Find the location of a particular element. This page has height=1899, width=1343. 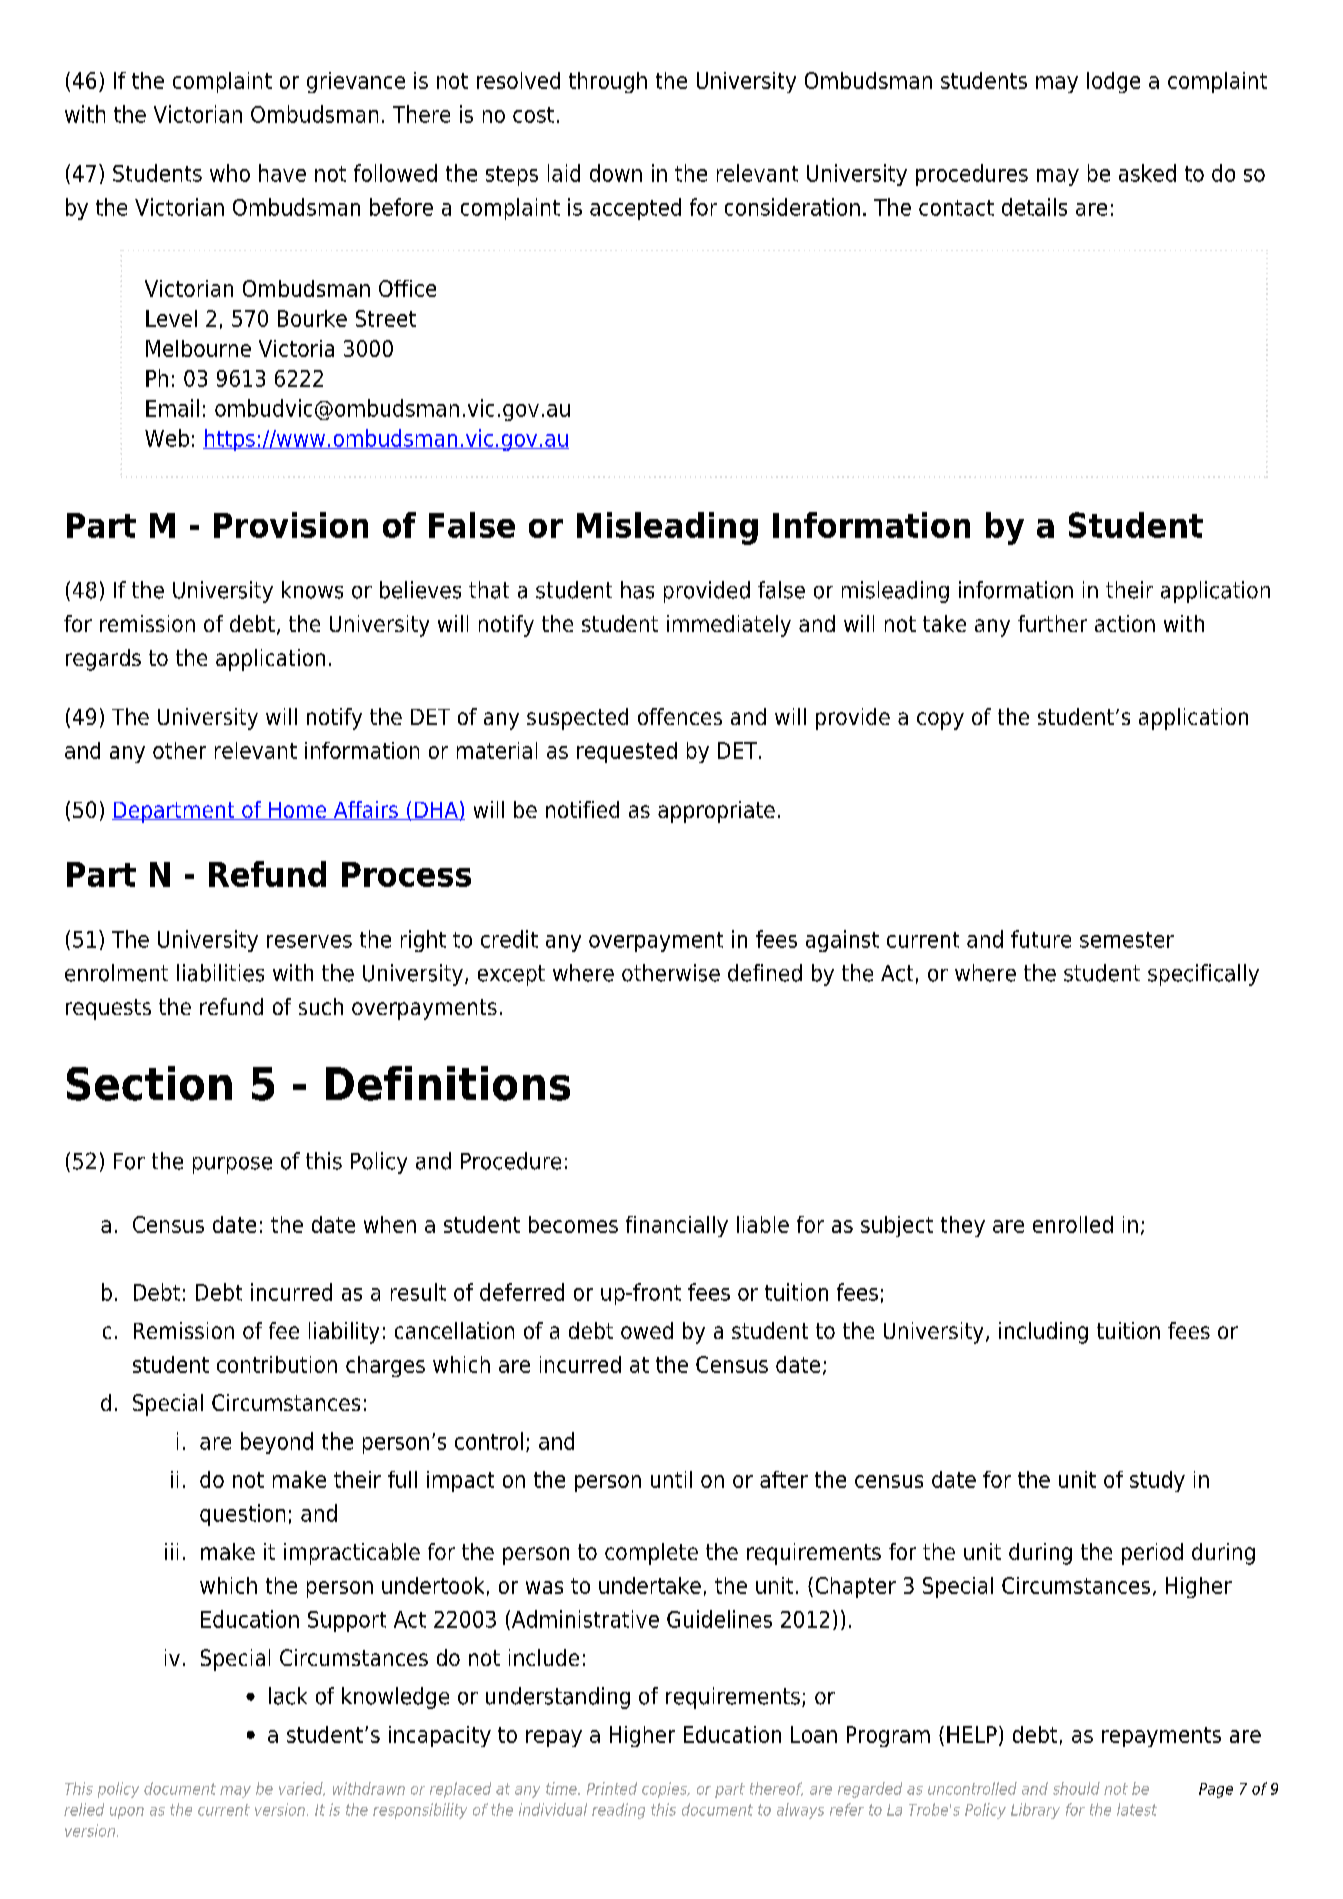

future is located at coordinates (1041, 939).
